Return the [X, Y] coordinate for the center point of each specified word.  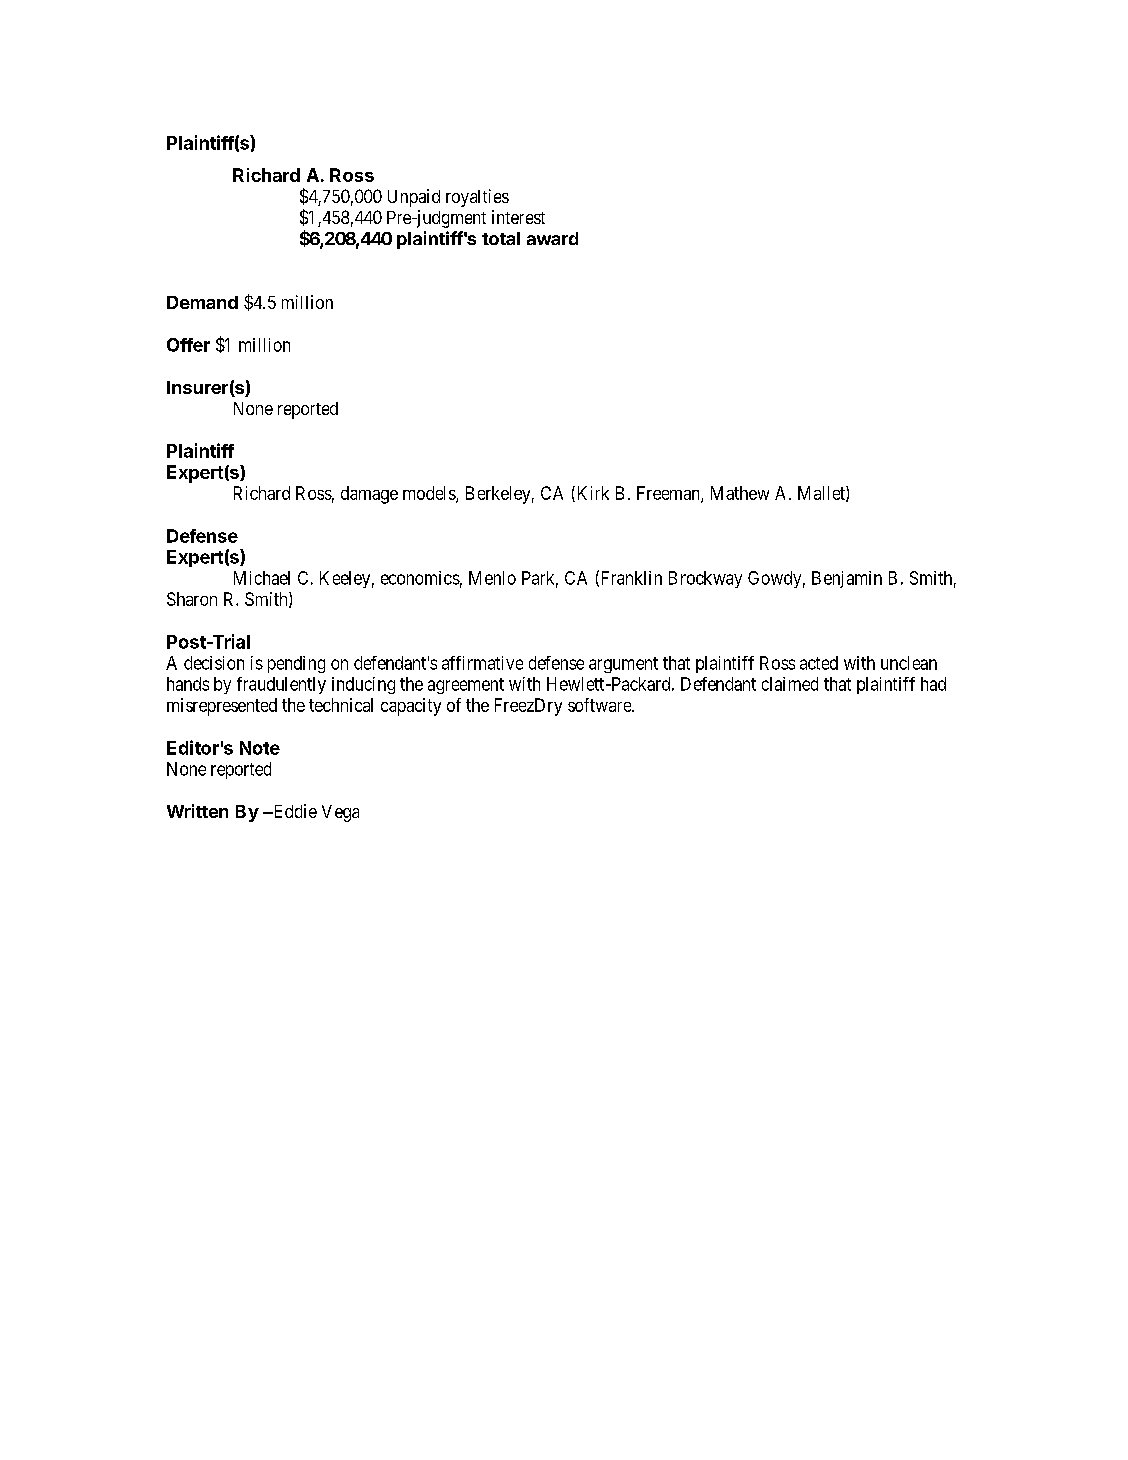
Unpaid [414, 198]
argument [623, 665]
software [600, 705]
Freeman [669, 494]
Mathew [740, 493]
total [501, 238]
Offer [188, 345]
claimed [790, 684]
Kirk [591, 494]
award [552, 238]
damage [369, 495]
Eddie [294, 811]
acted [819, 663]
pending [296, 664]
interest [518, 217]
